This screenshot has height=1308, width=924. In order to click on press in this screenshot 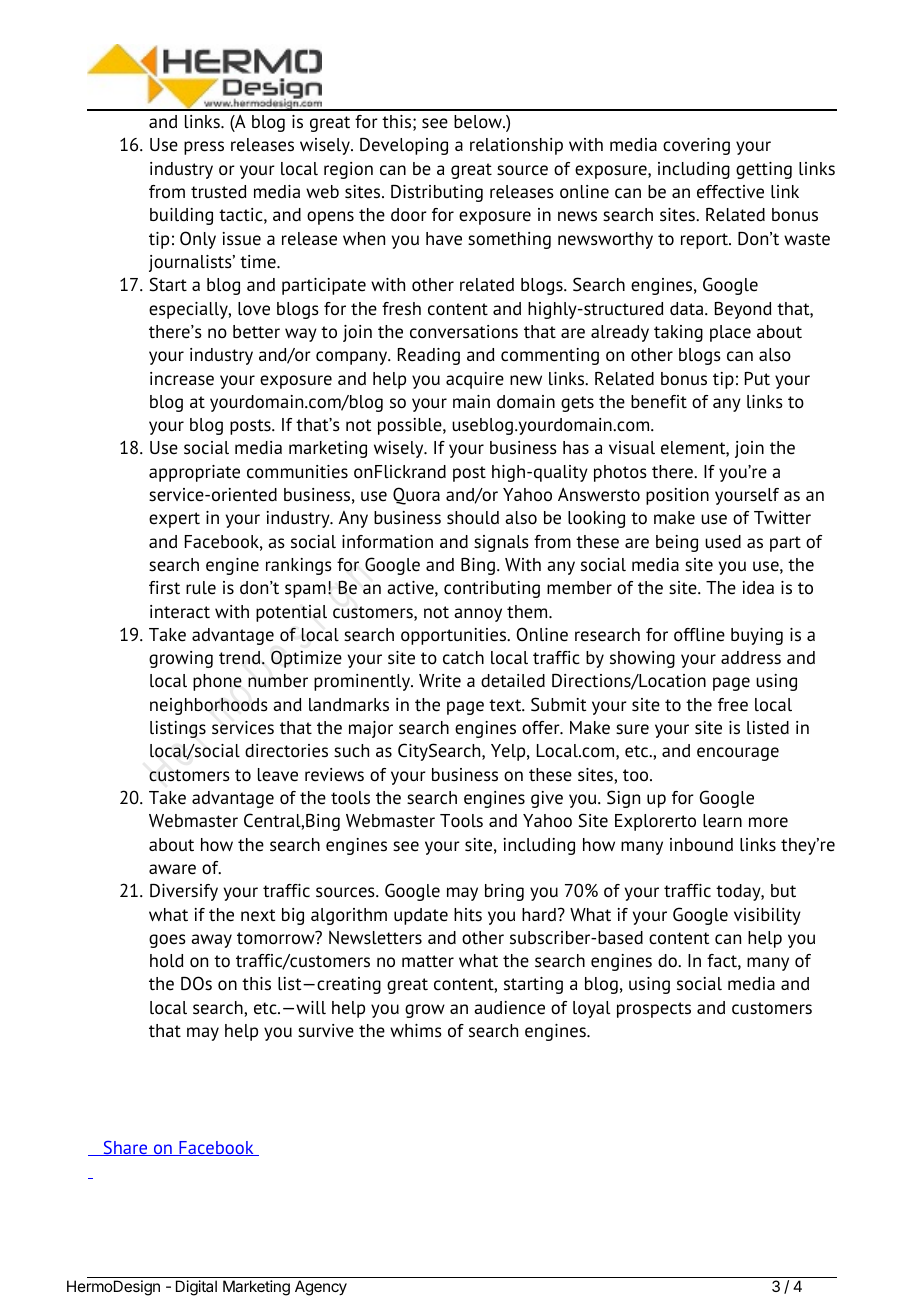, I will do `click(204, 148)`.
